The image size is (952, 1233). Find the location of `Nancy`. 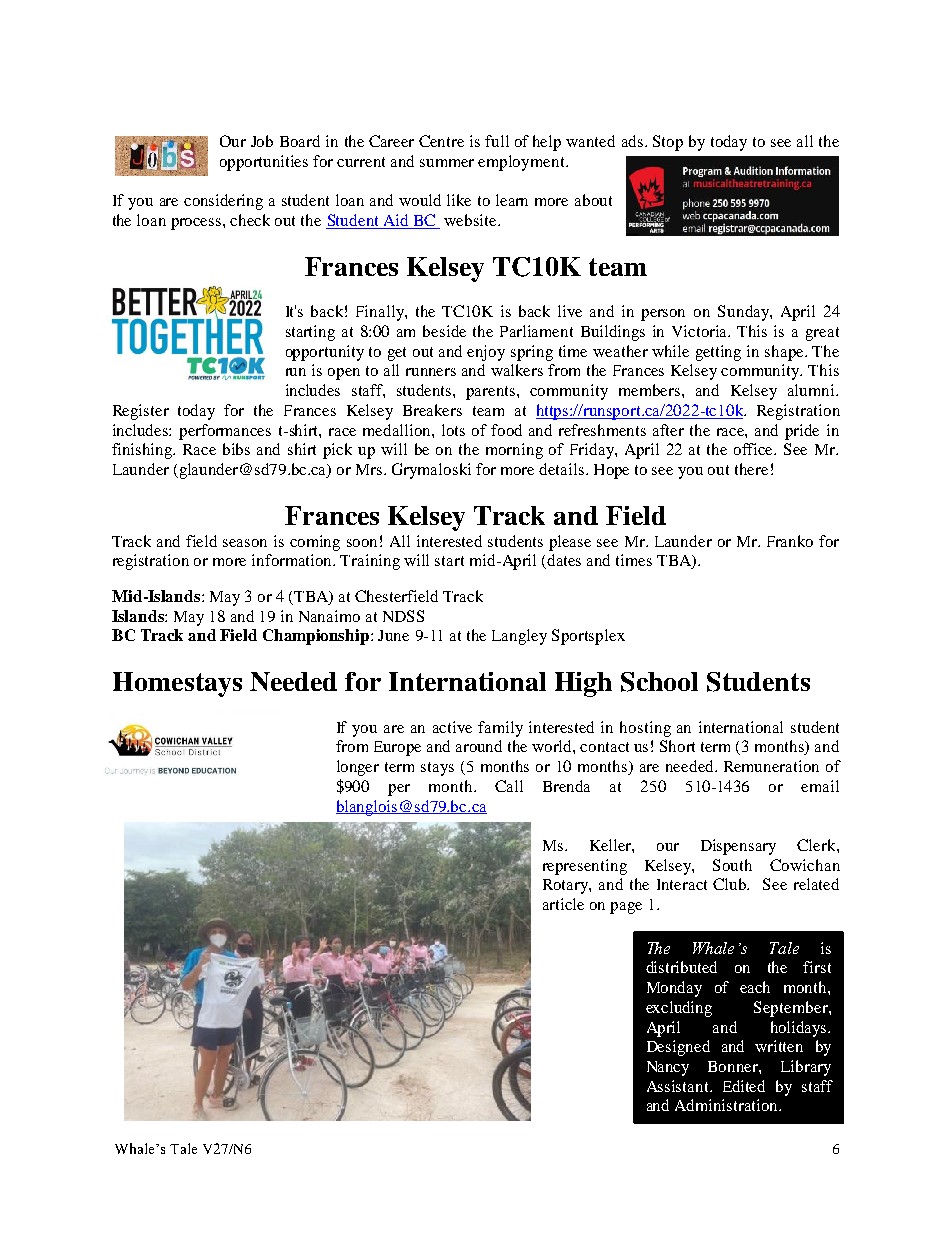

Nancy is located at coordinates (668, 1068).
